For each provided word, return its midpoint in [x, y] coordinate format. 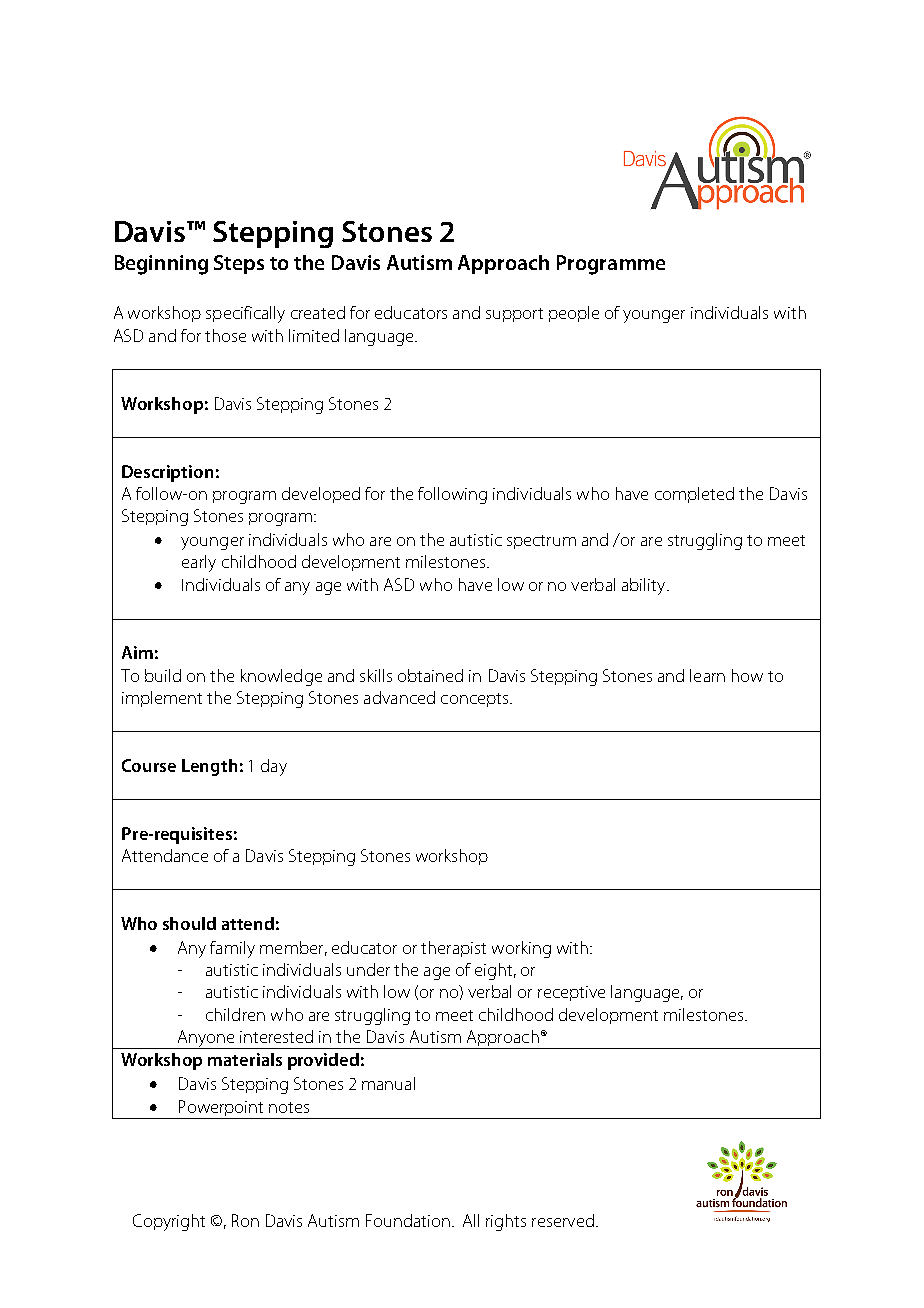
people [574, 314]
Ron [245, 1220]
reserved [563, 1220]
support [514, 315]
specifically [245, 314]
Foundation [408, 1220]
